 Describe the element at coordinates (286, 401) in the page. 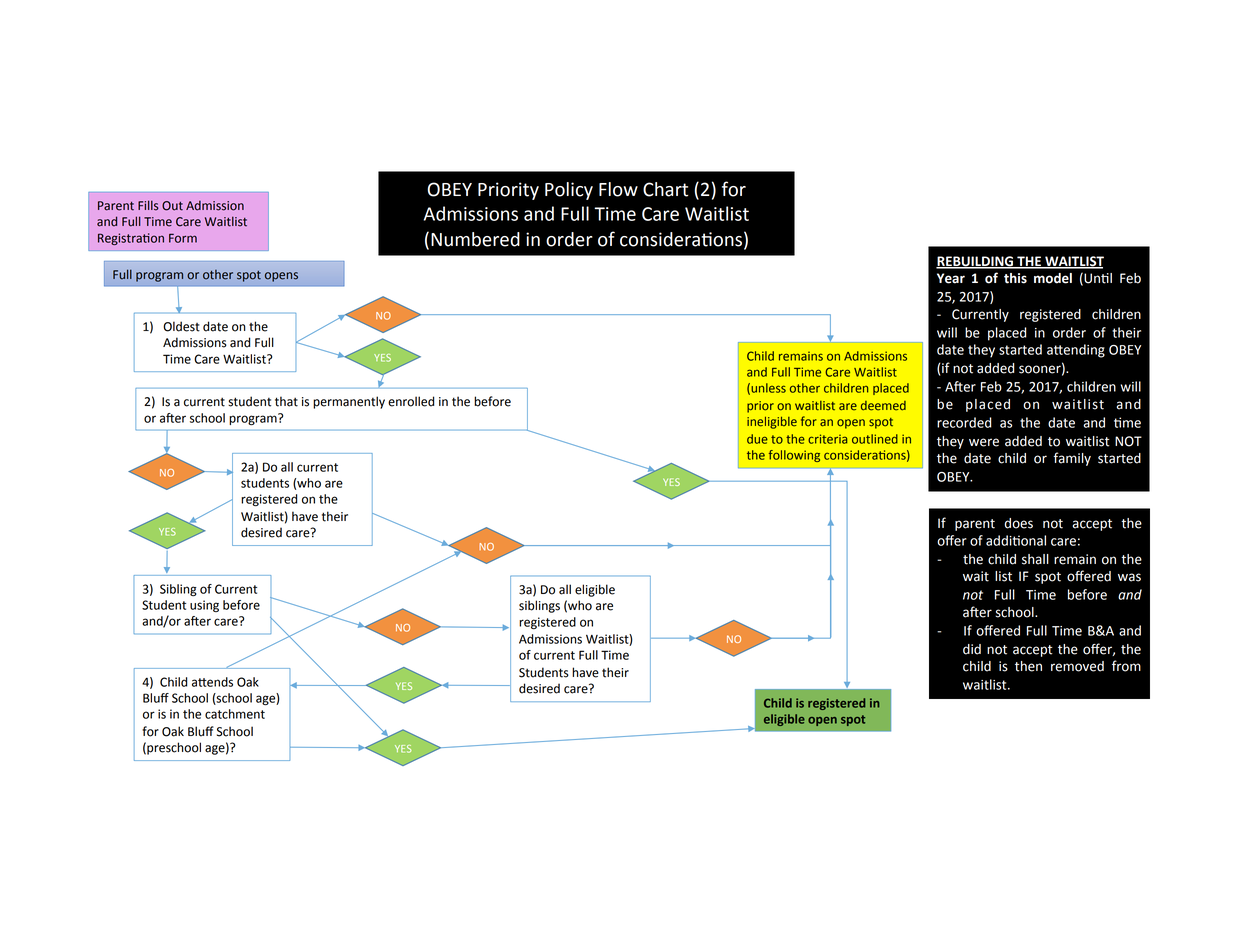

I see `that` at that location.
